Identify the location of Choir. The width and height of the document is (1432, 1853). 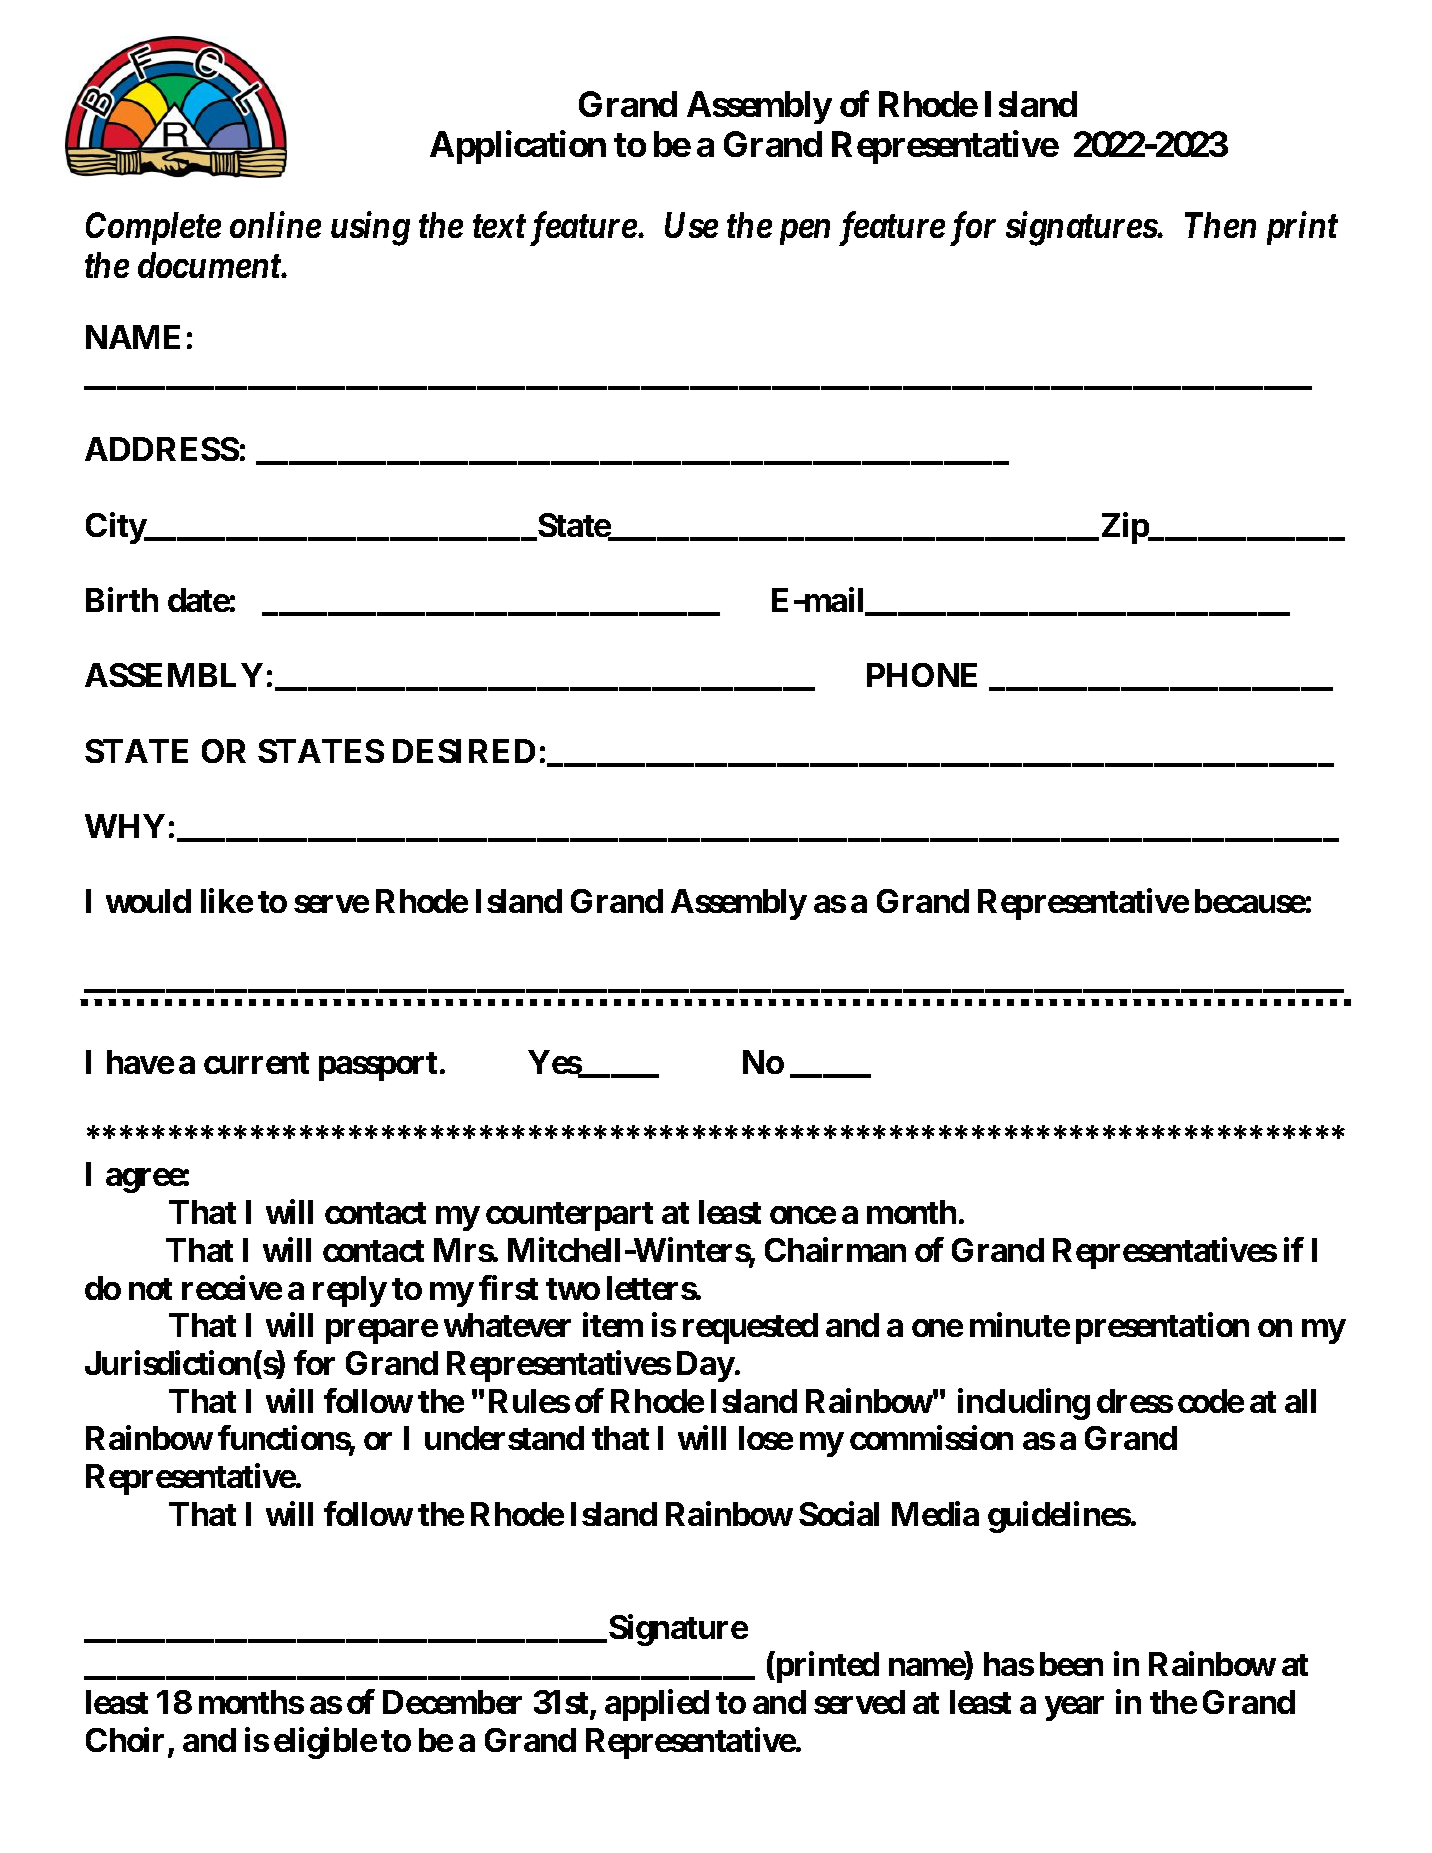
(127, 1741).
